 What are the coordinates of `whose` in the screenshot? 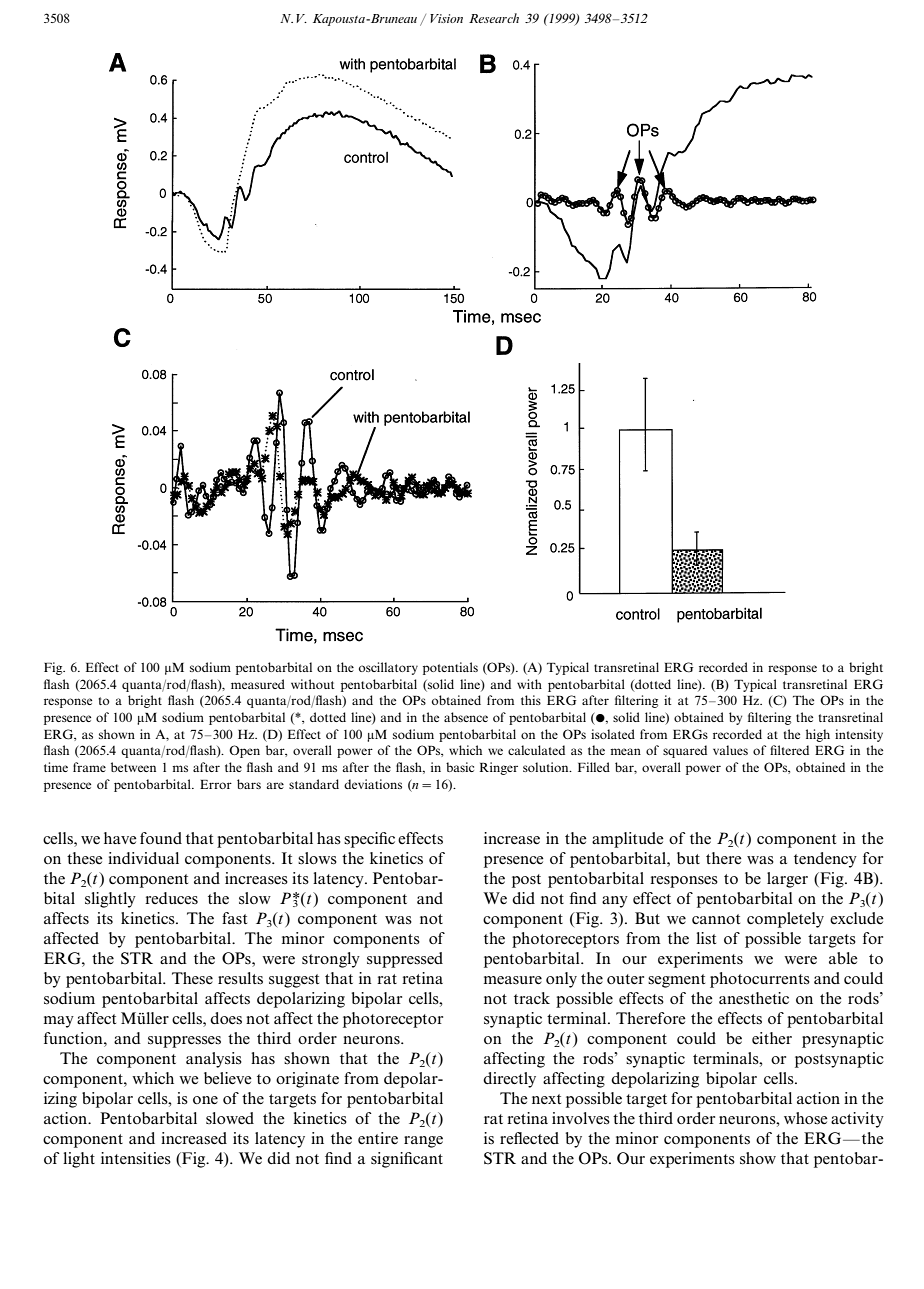 It's located at (806, 1118).
